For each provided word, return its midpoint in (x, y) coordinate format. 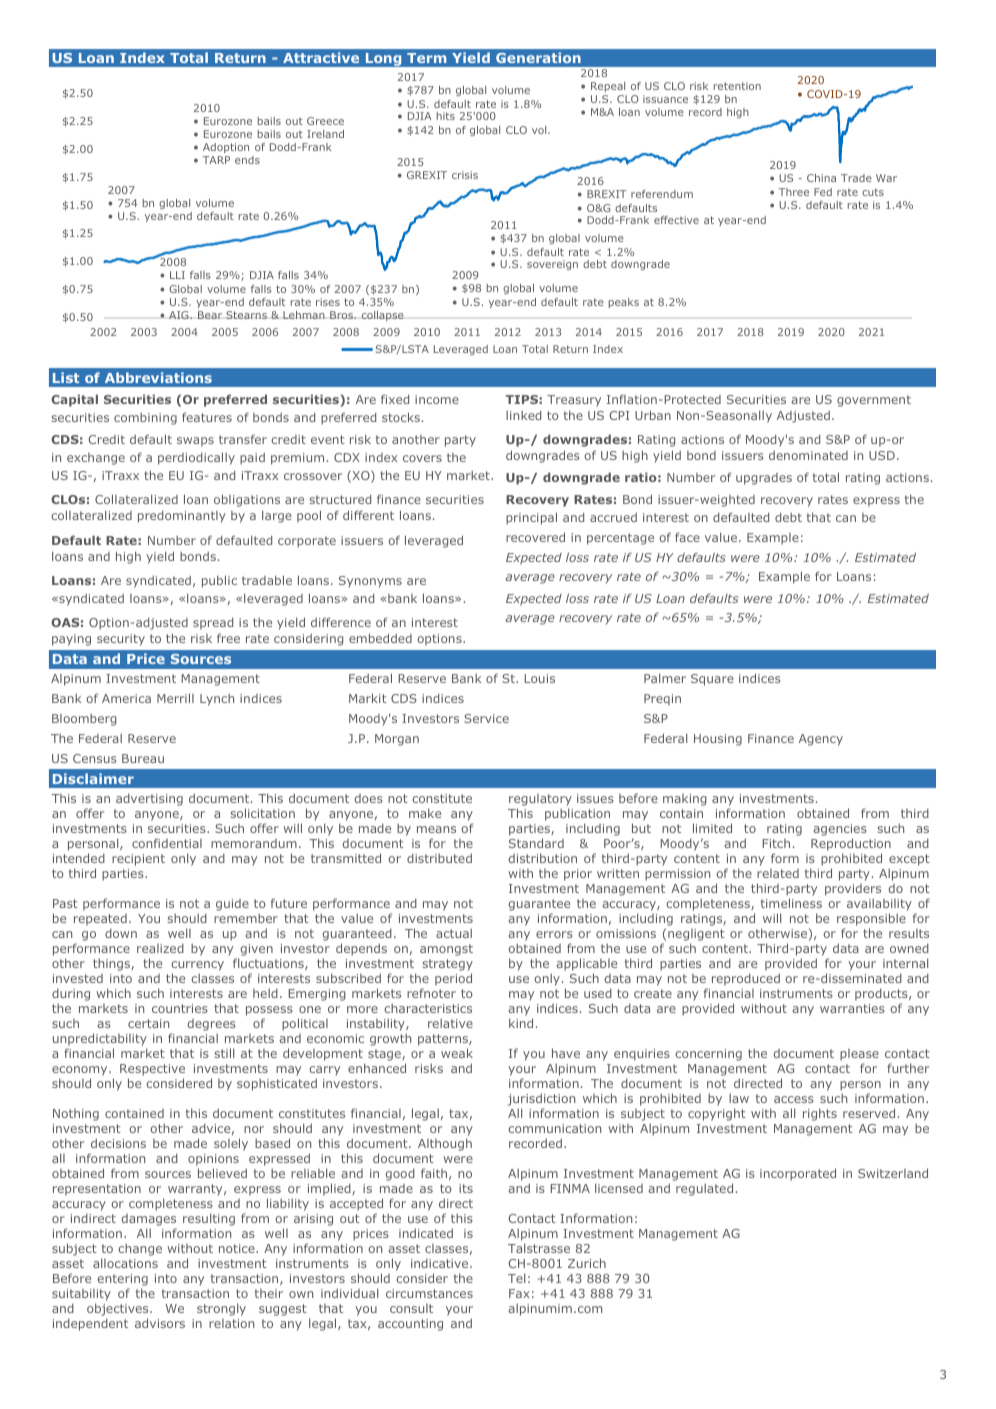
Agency (821, 740)
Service (486, 718)
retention (737, 86)
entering (122, 1280)
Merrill (175, 698)
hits (446, 116)
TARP (216, 160)
